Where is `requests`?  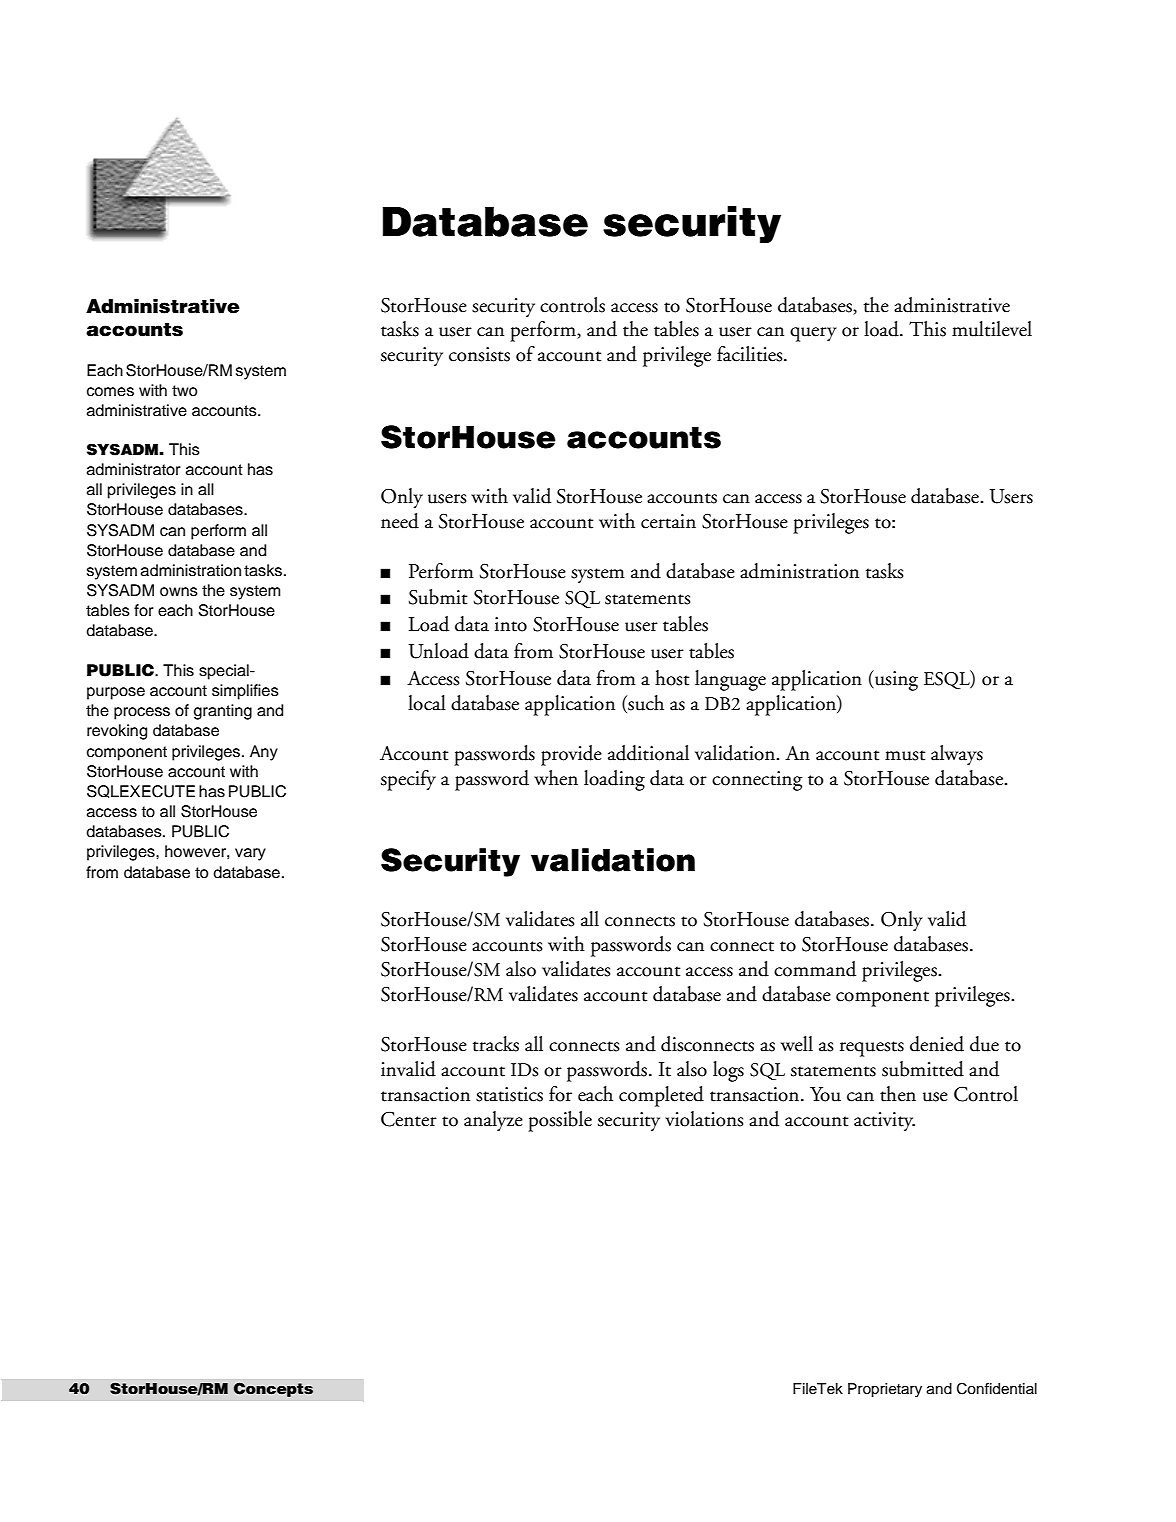
requests is located at coordinates (872, 1049).
